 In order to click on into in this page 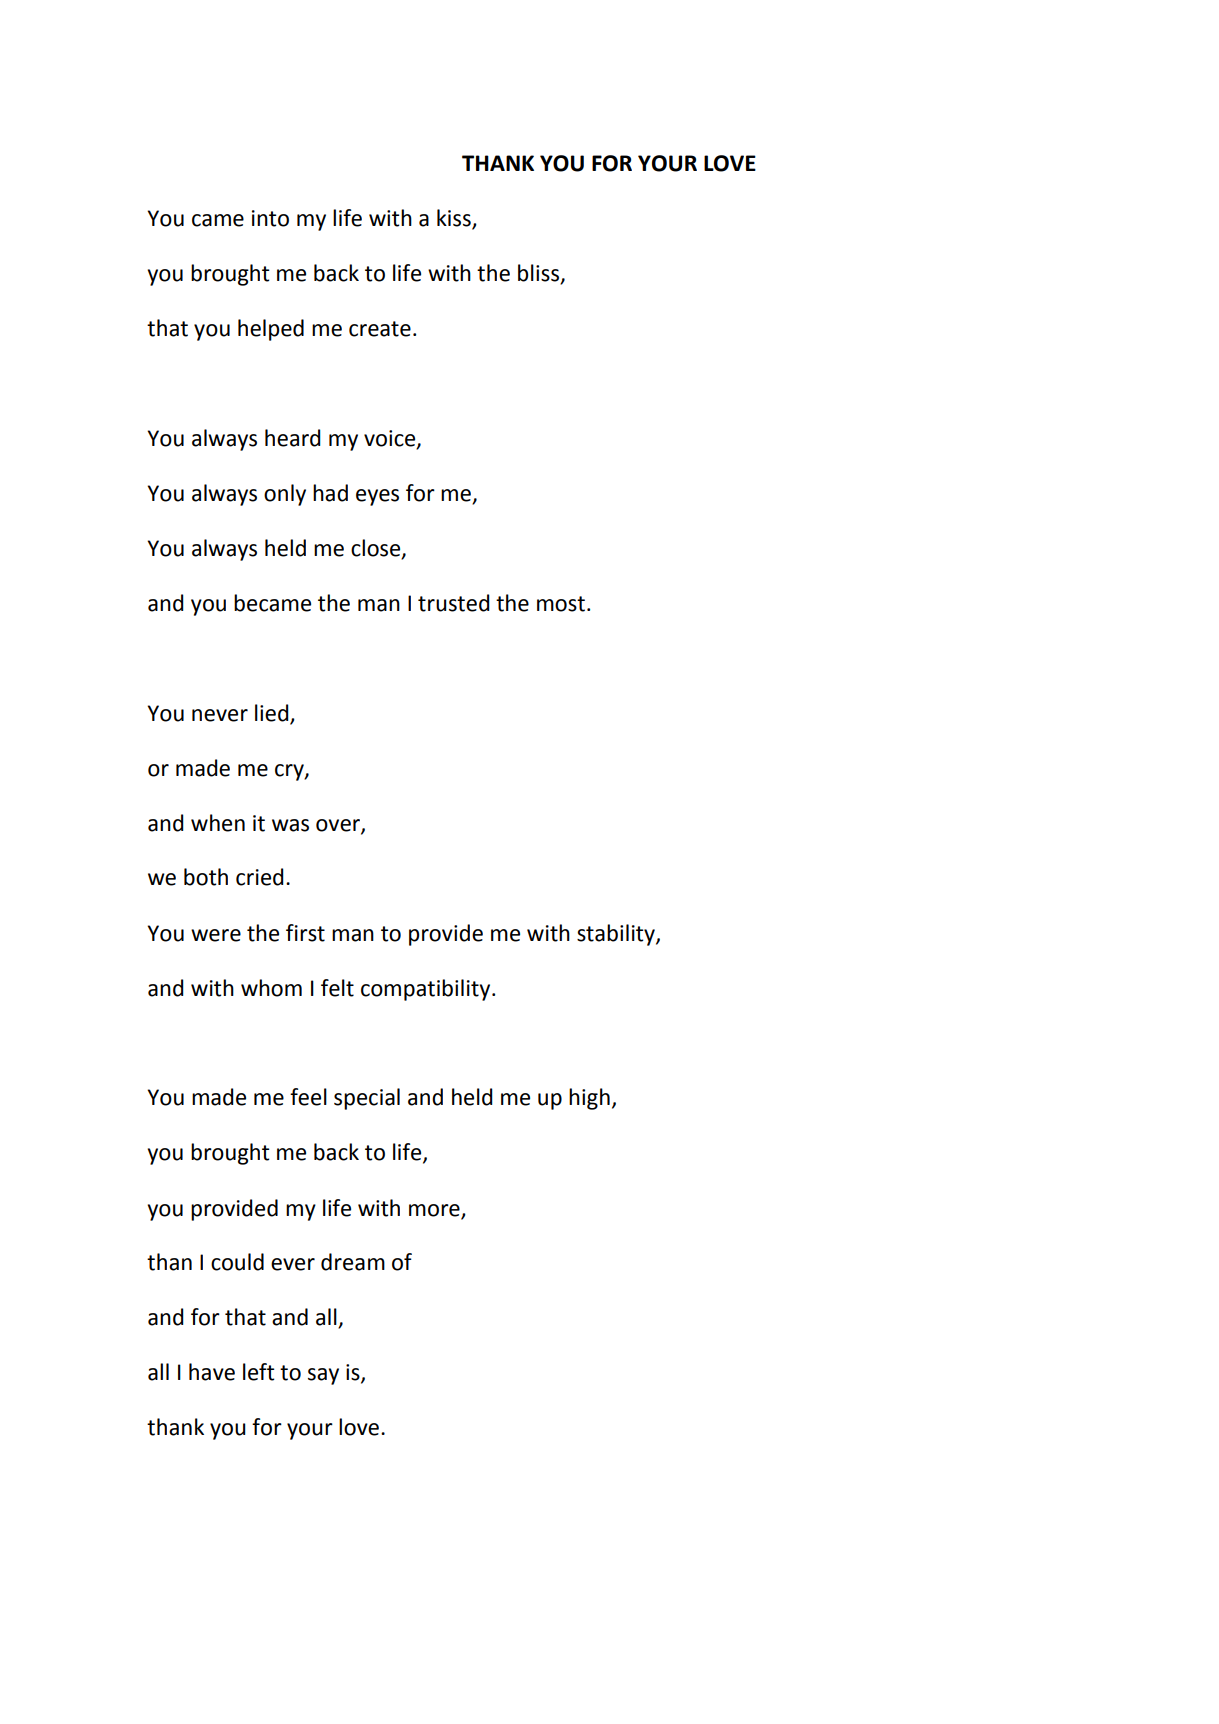, I will do `click(270, 218)`.
